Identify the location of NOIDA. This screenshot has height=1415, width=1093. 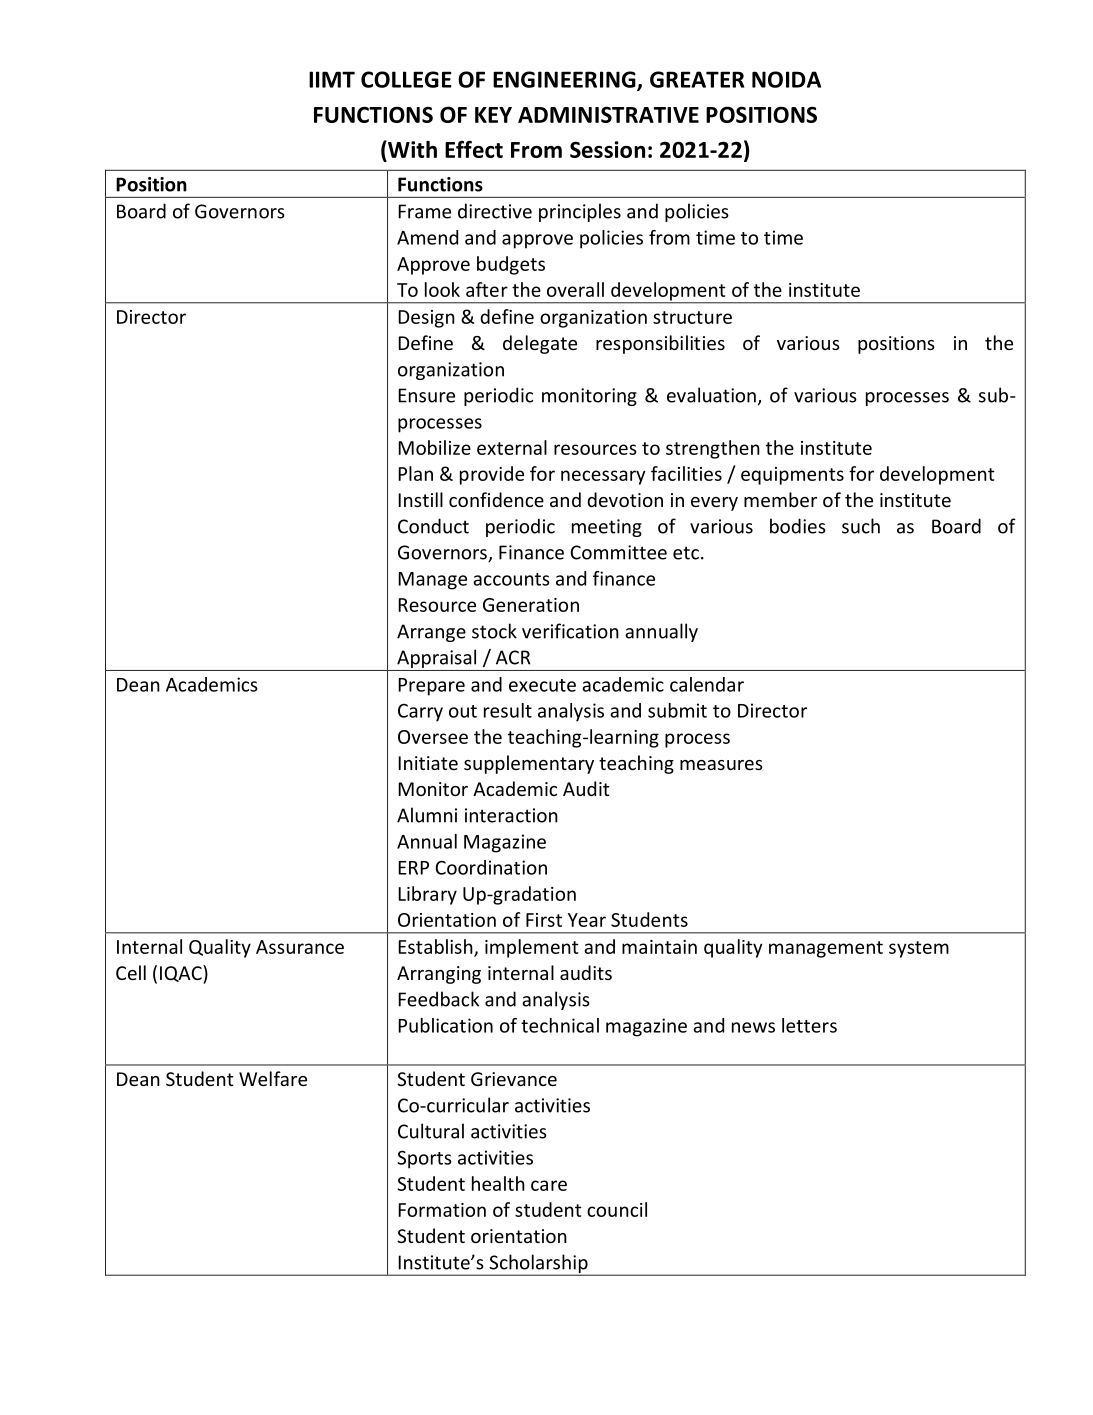
(786, 79).
